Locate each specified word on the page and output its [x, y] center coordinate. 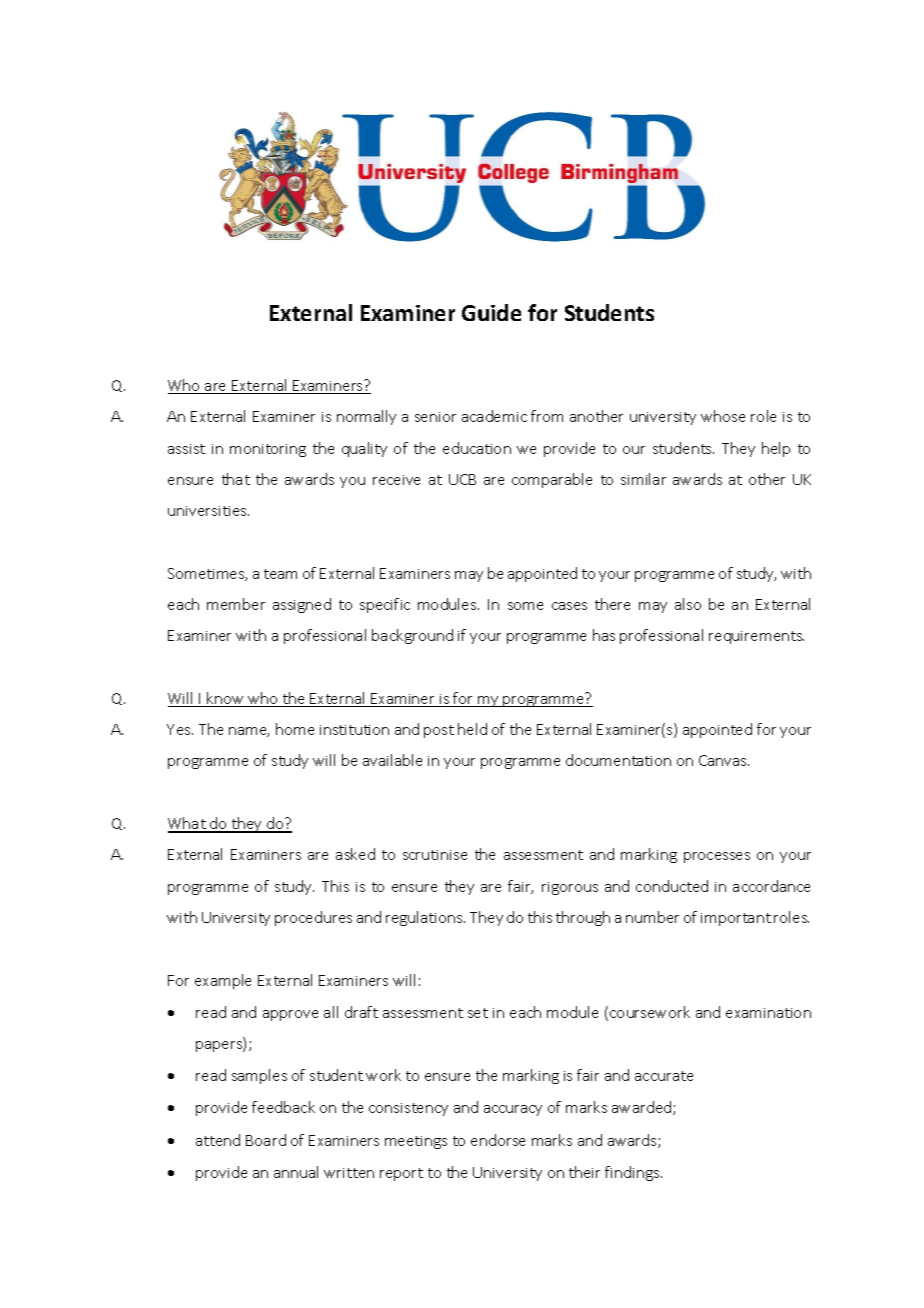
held [472, 729]
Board [266, 1140]
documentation [618, 760]
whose [723, 416]
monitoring [268, 450]
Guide [491, 312]
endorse [498, 1140]
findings [633, 1173]
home [295, 729]
